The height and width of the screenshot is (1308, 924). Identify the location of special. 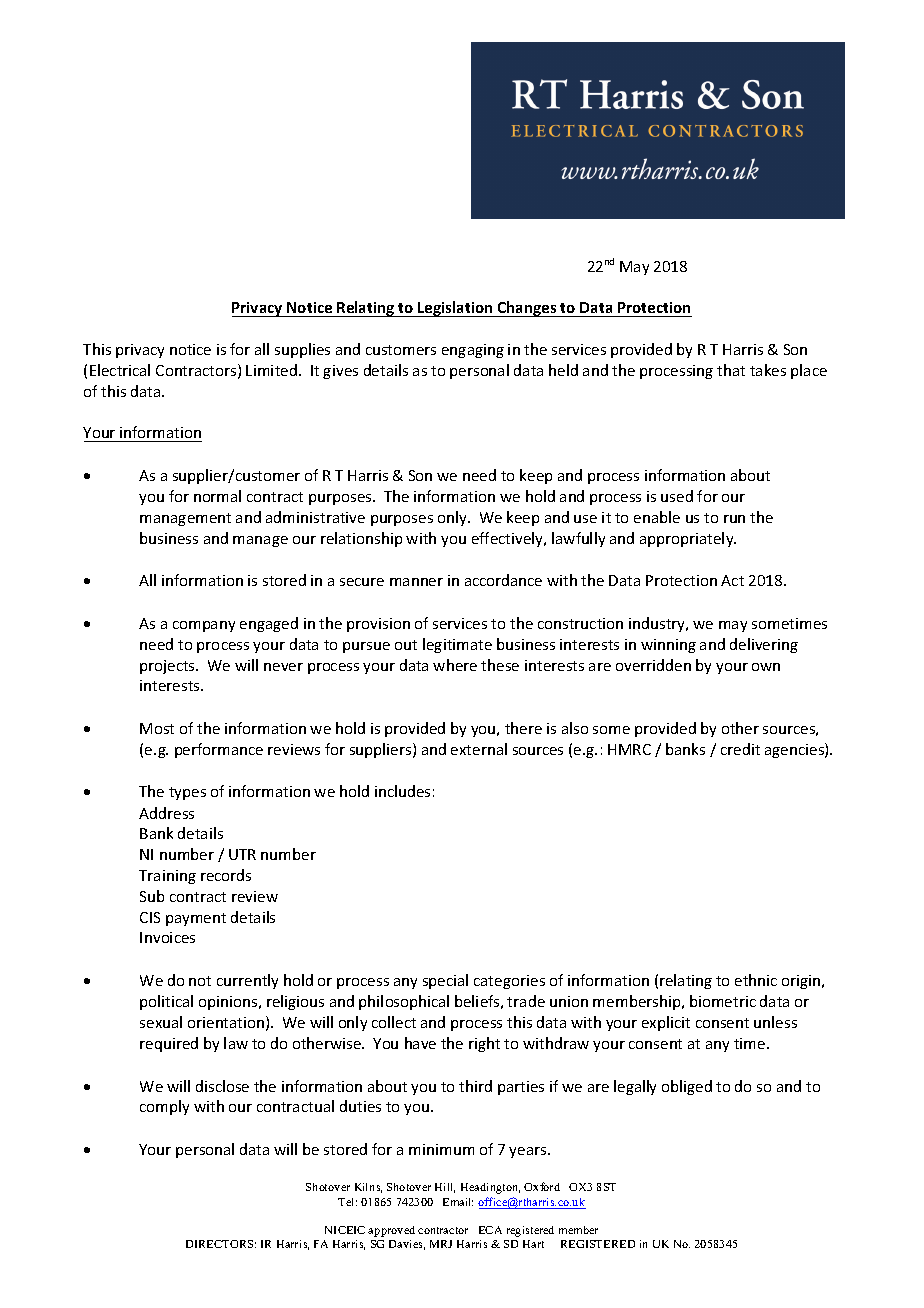
(445, 981).
